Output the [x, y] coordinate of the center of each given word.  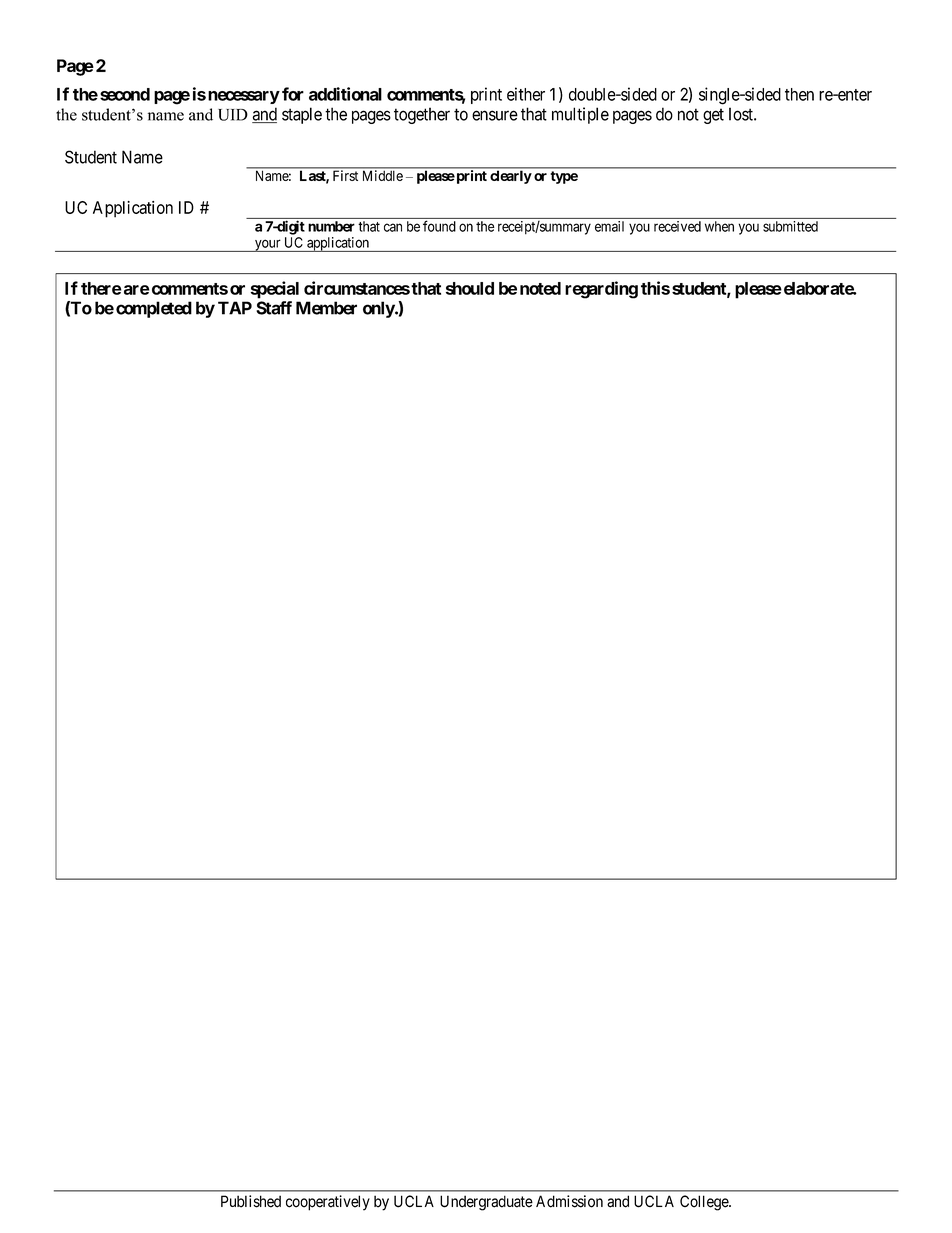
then [799, 94]
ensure [495, 115]
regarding [601, 290]
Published [251, 1201]
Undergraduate [486, 1203]
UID [233, 115]
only [379, 309]
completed [154, 309]
